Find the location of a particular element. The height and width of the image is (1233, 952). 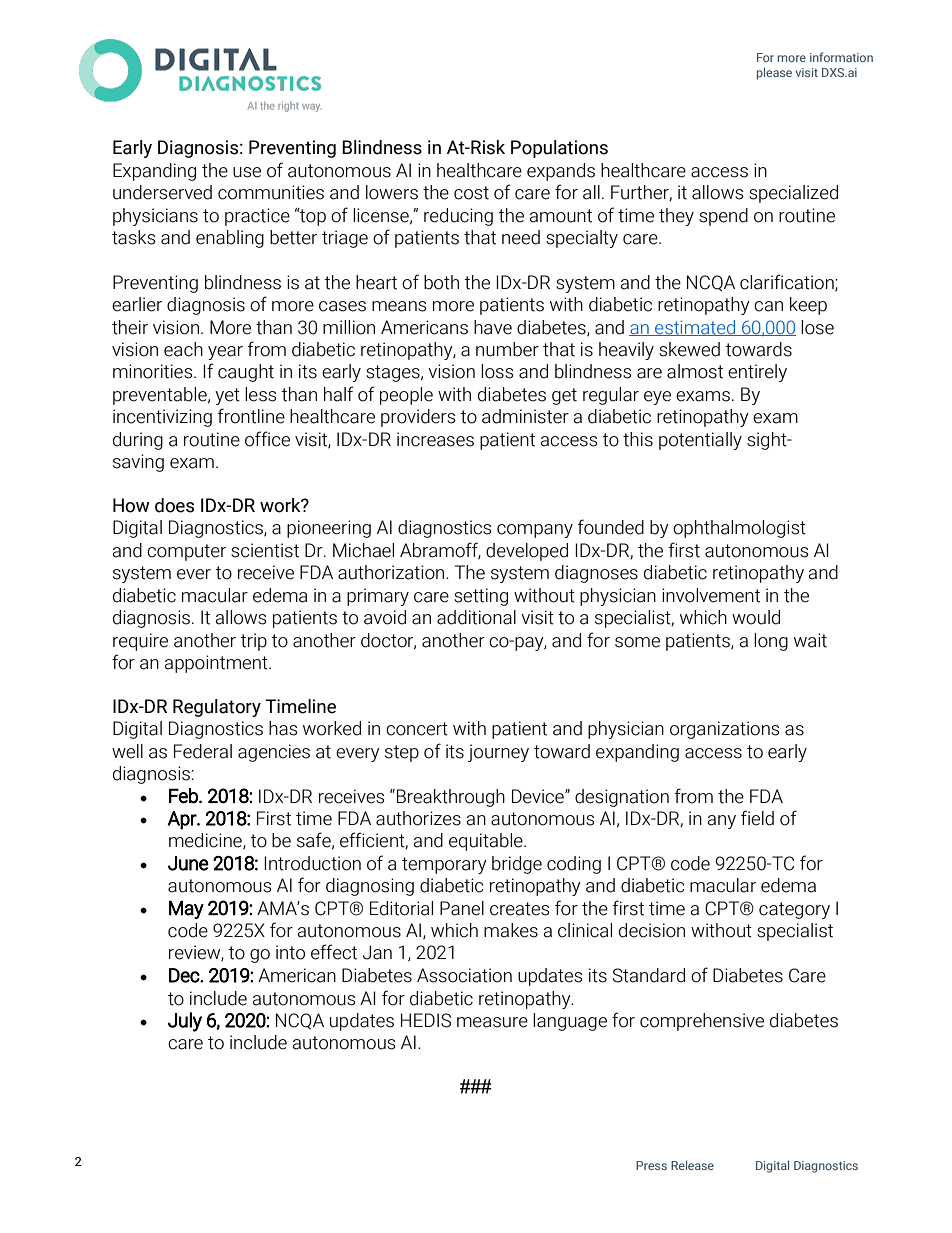

please is located at coordinates (774, 73).
